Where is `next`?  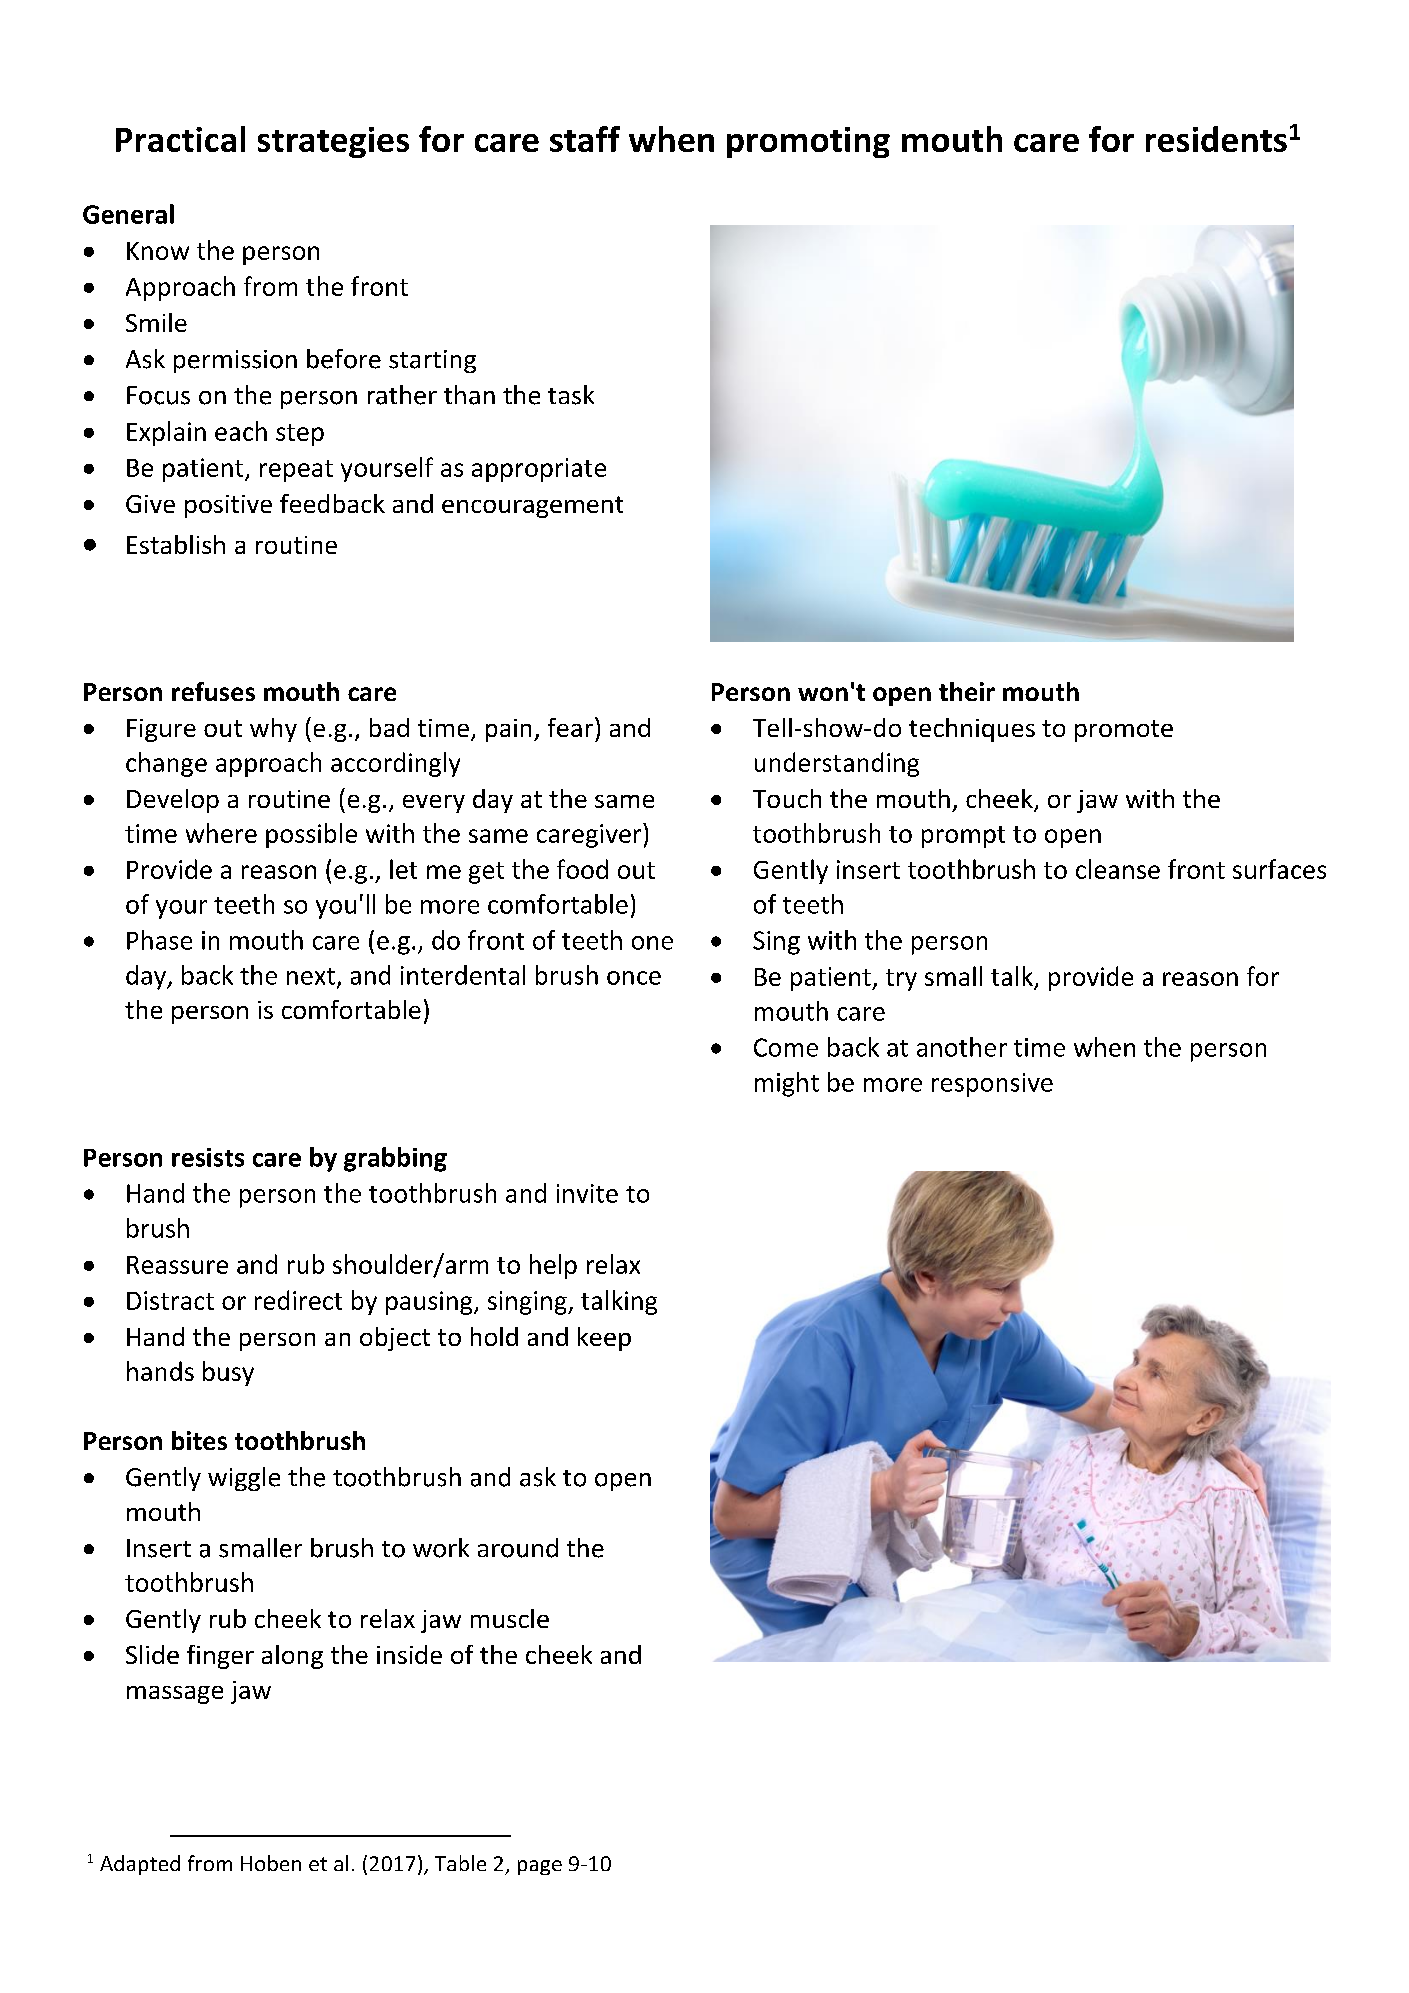
next is located at coordinates (311, 976).
